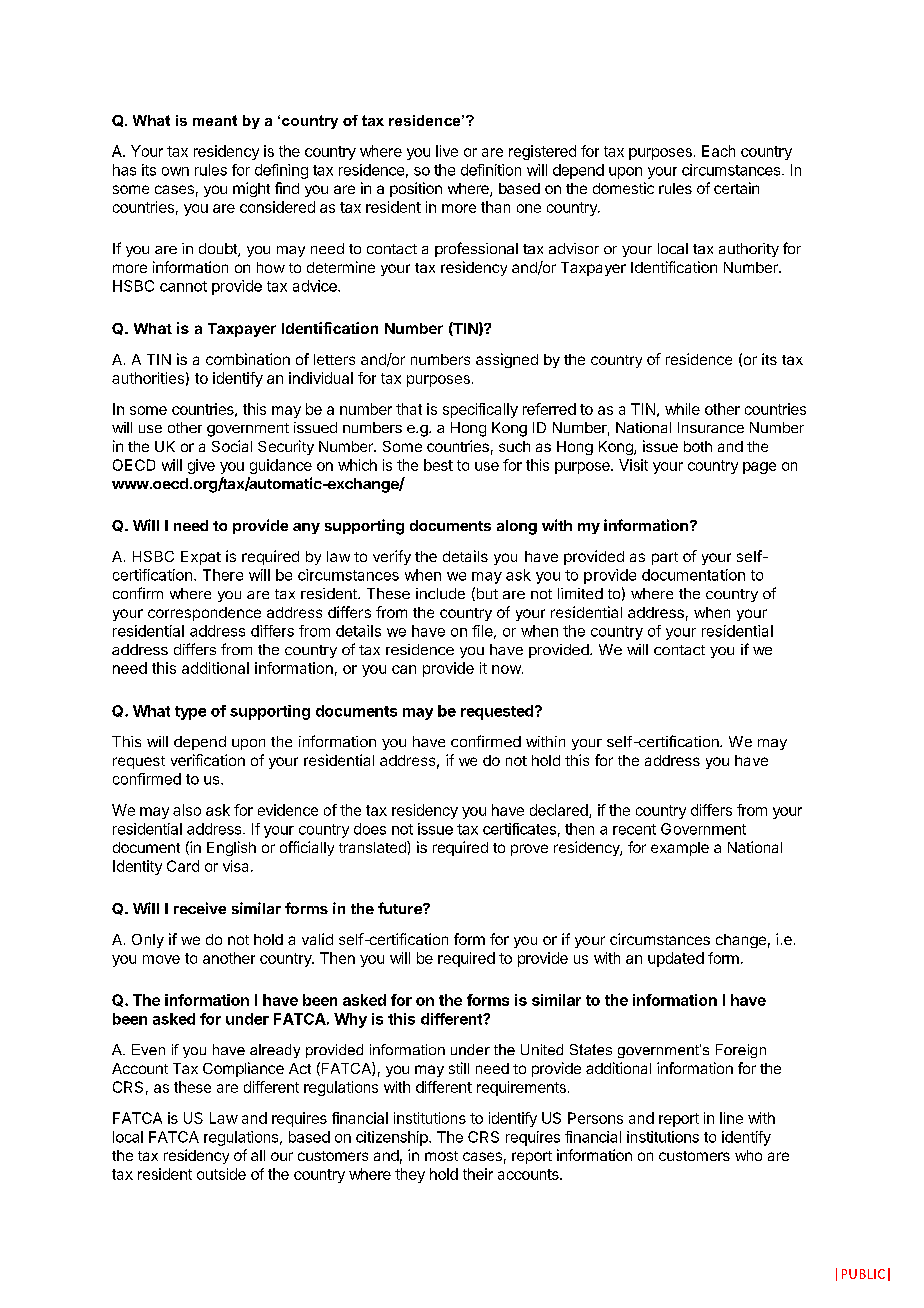 This screenshot has height=1308, width=924. Describe the element at coordinates (542, 1049) in the screenshot. I see `United` at that location.
